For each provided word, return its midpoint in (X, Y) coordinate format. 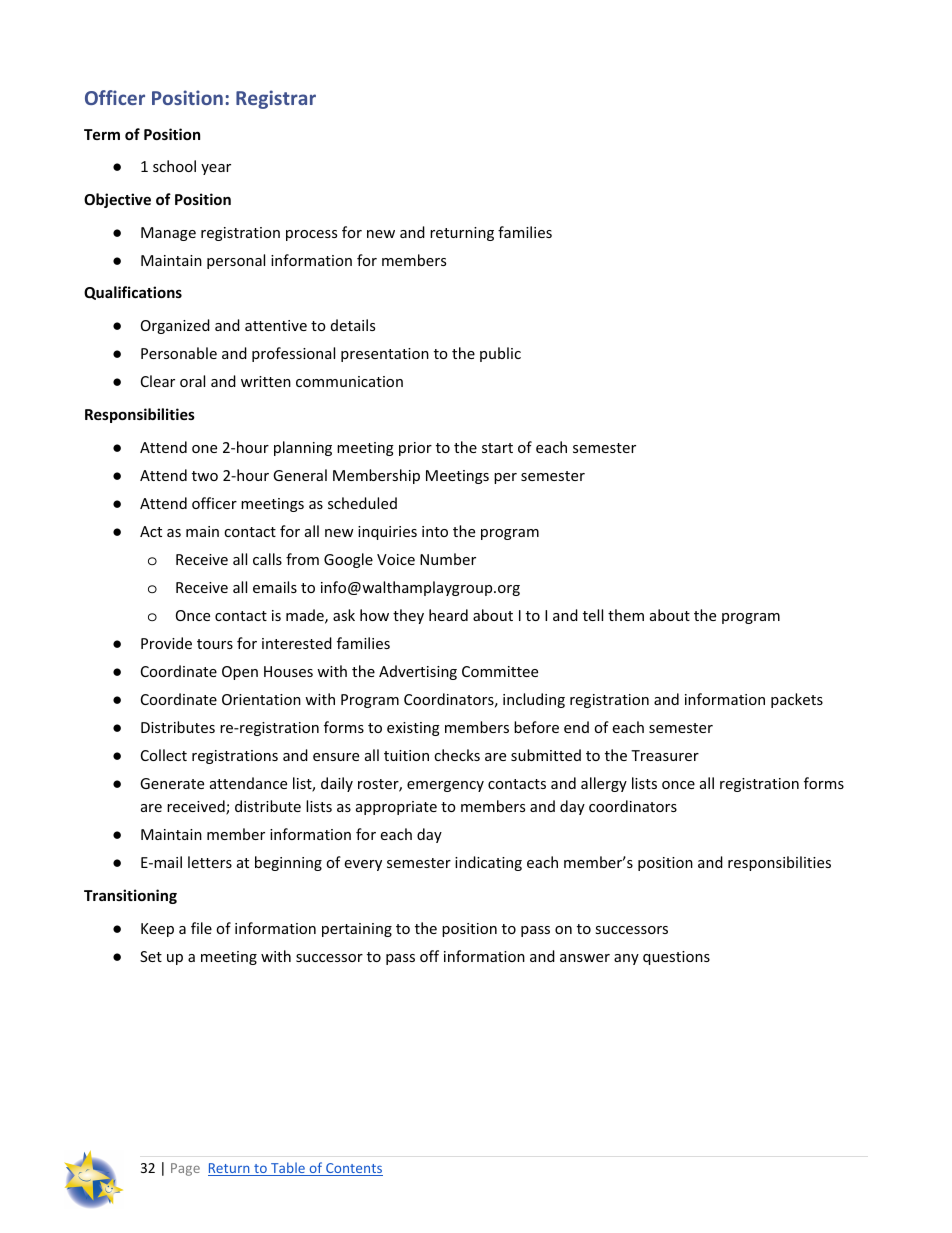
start (497, 448)
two (205, 476)
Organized (175, 326)
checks (457, 755)
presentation (385, 355)
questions (676, 958)
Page (185, 1169)
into (435, 531)
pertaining (357, 930)
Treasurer (665, 755)
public (500, 354)
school (174, 166)
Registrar (276, 99)
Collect (164, 755)
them (626, 615)
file (201, 928)
